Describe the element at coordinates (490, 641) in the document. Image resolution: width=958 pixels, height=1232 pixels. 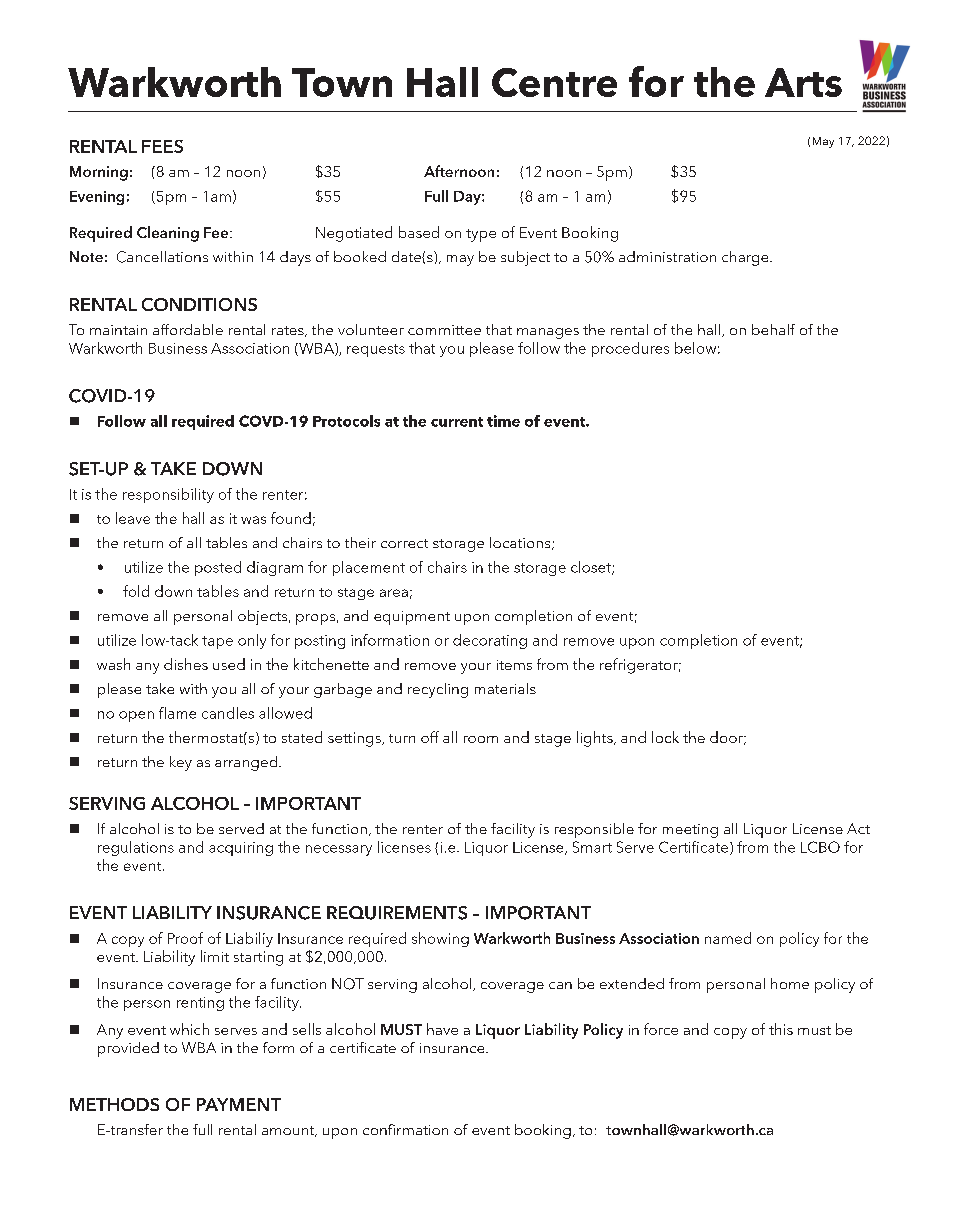
I see `decorating` at that location.
